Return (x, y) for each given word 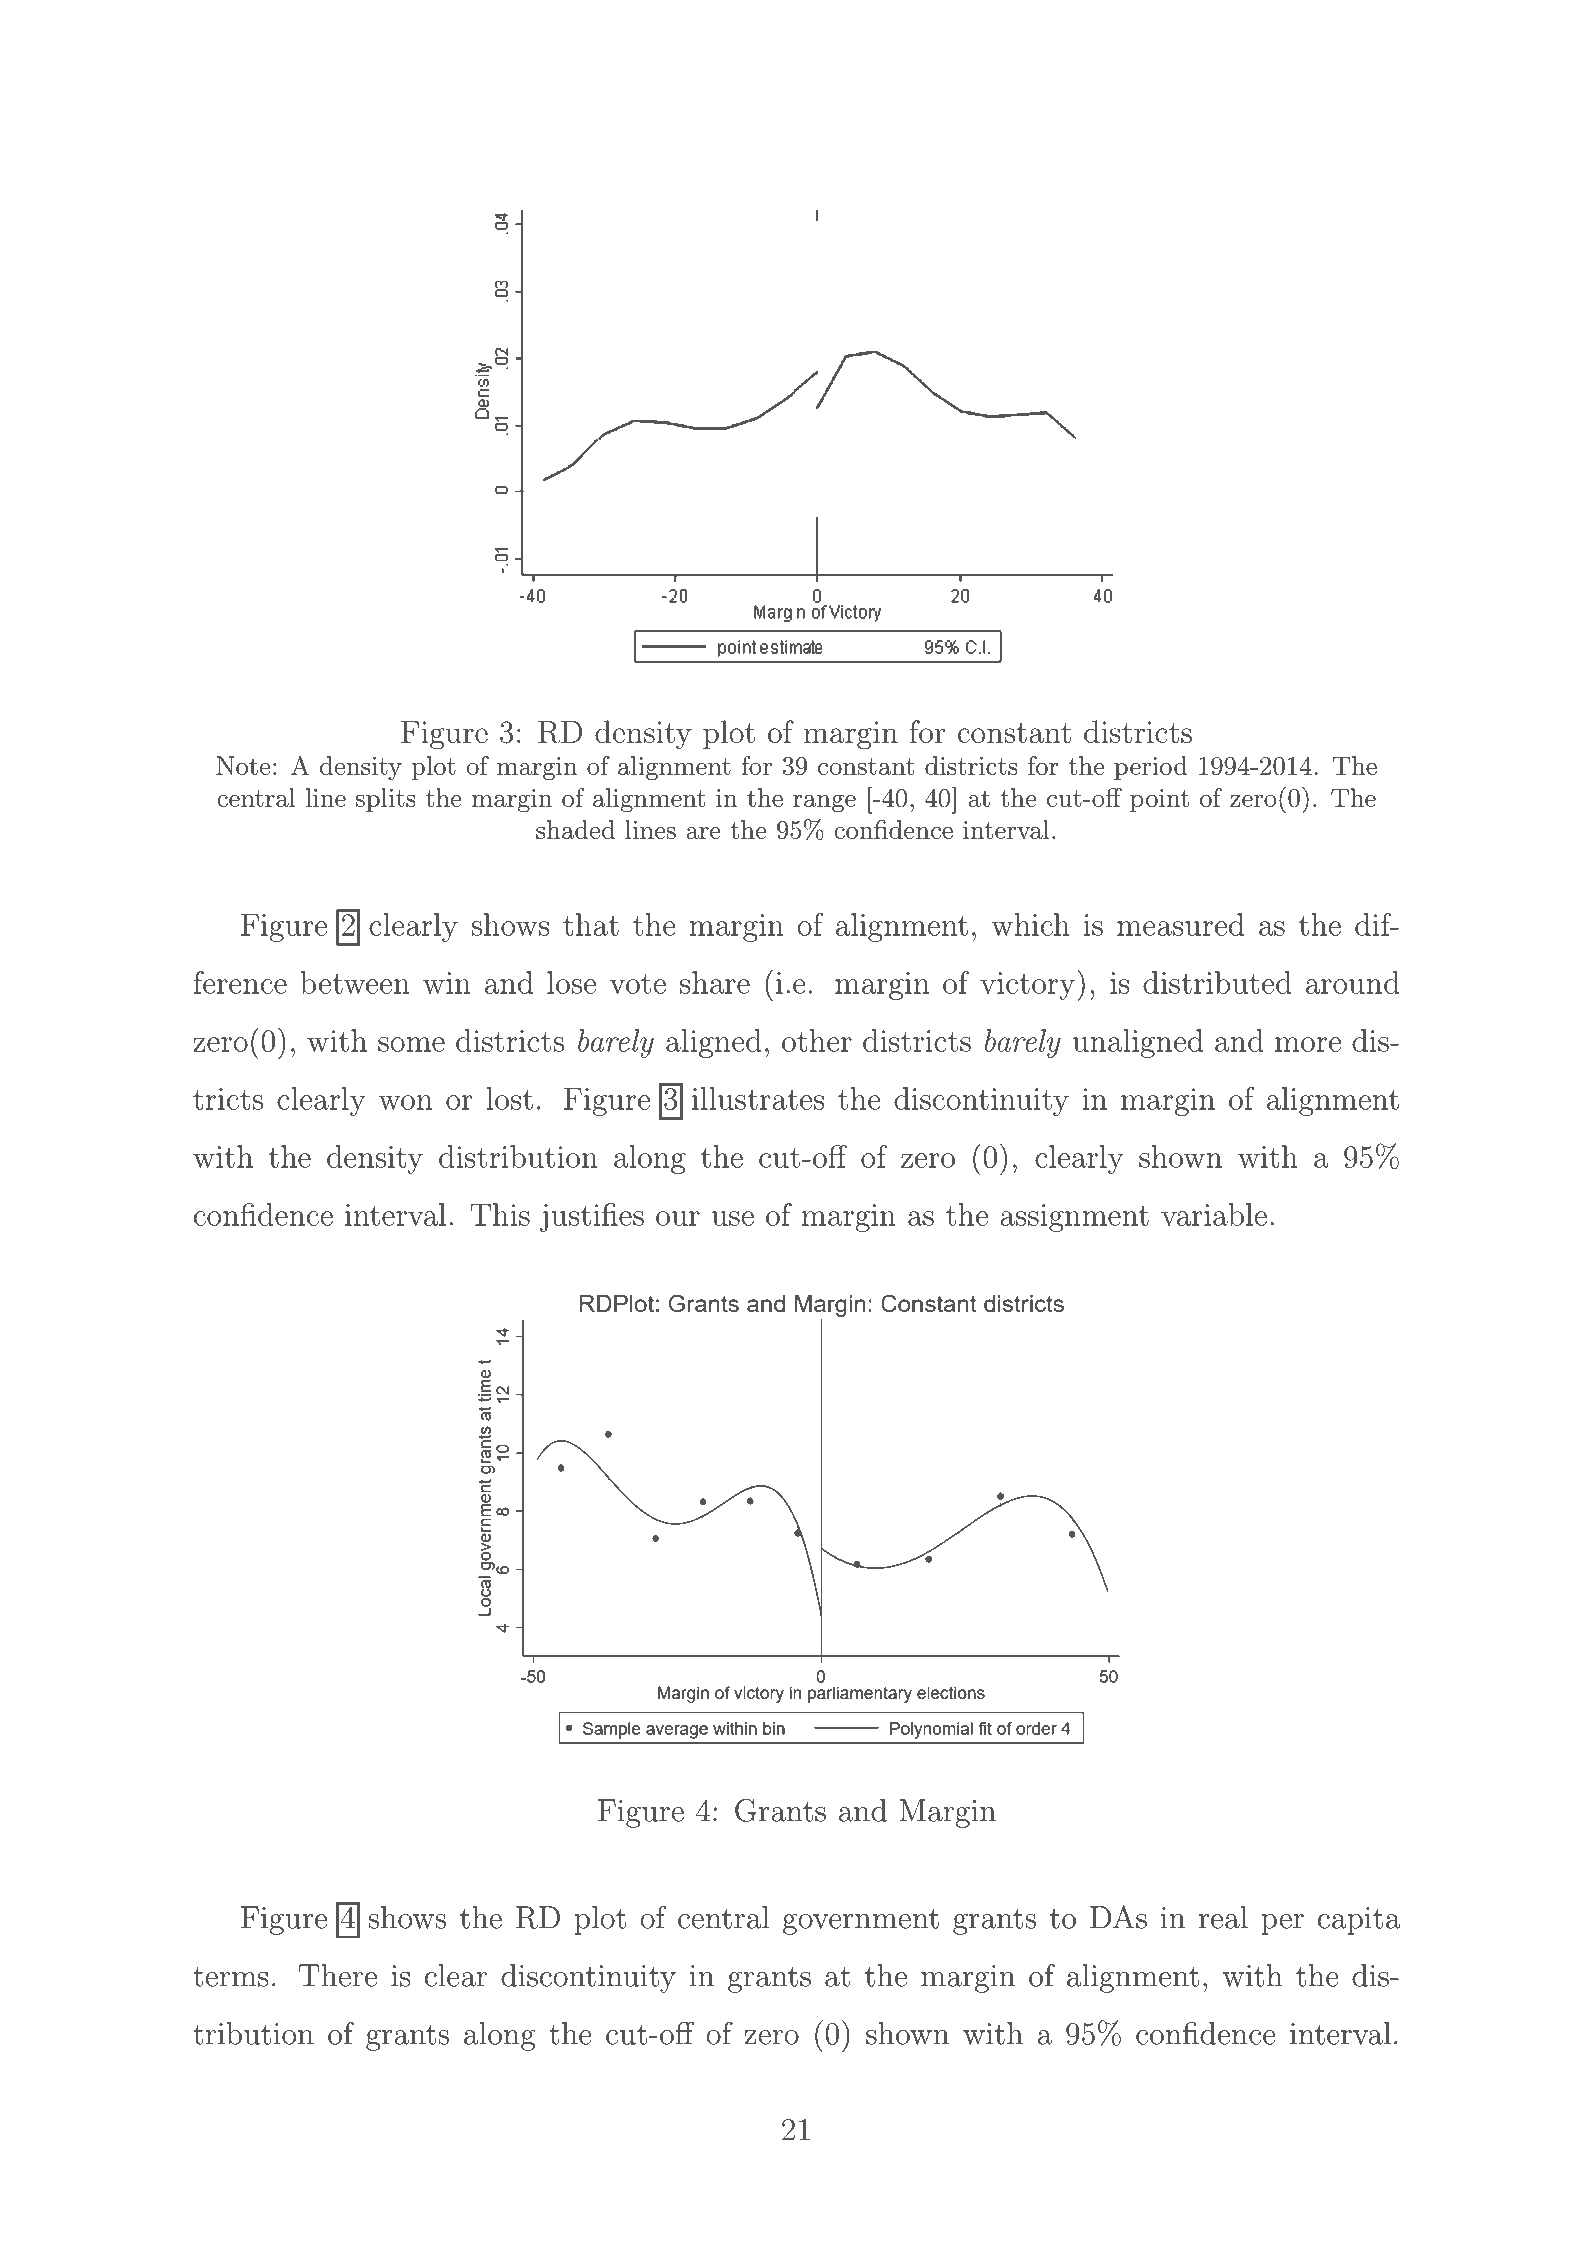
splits (386, 800)
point (1159, 800)
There (338, 1975)
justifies (592, 1217)
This (500, 1214)
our (678, 1218)
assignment (1074, 1218)
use (733, 1218)
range (824, 803)
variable (1214, 1214)
